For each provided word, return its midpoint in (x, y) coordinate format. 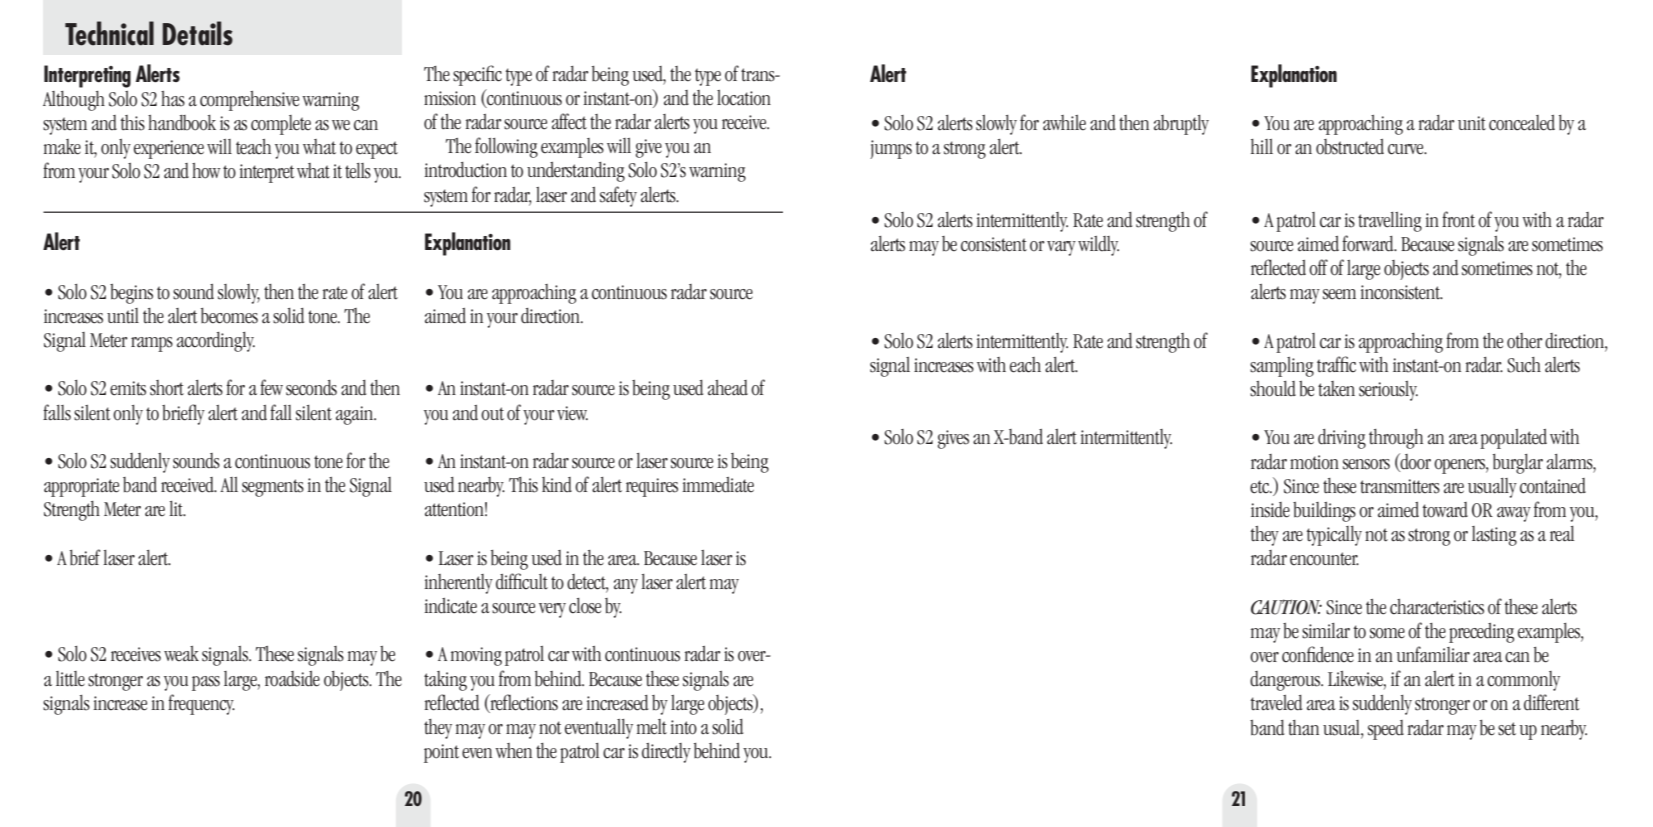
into (683, 727)
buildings (1324, 512)
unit (1472, 123)
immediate (718, 485)
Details (198, 33)
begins (131, 294)
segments (273, 488)
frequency (201, 704)
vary (1061, 248)
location (744, 98)
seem (1339, 294)
